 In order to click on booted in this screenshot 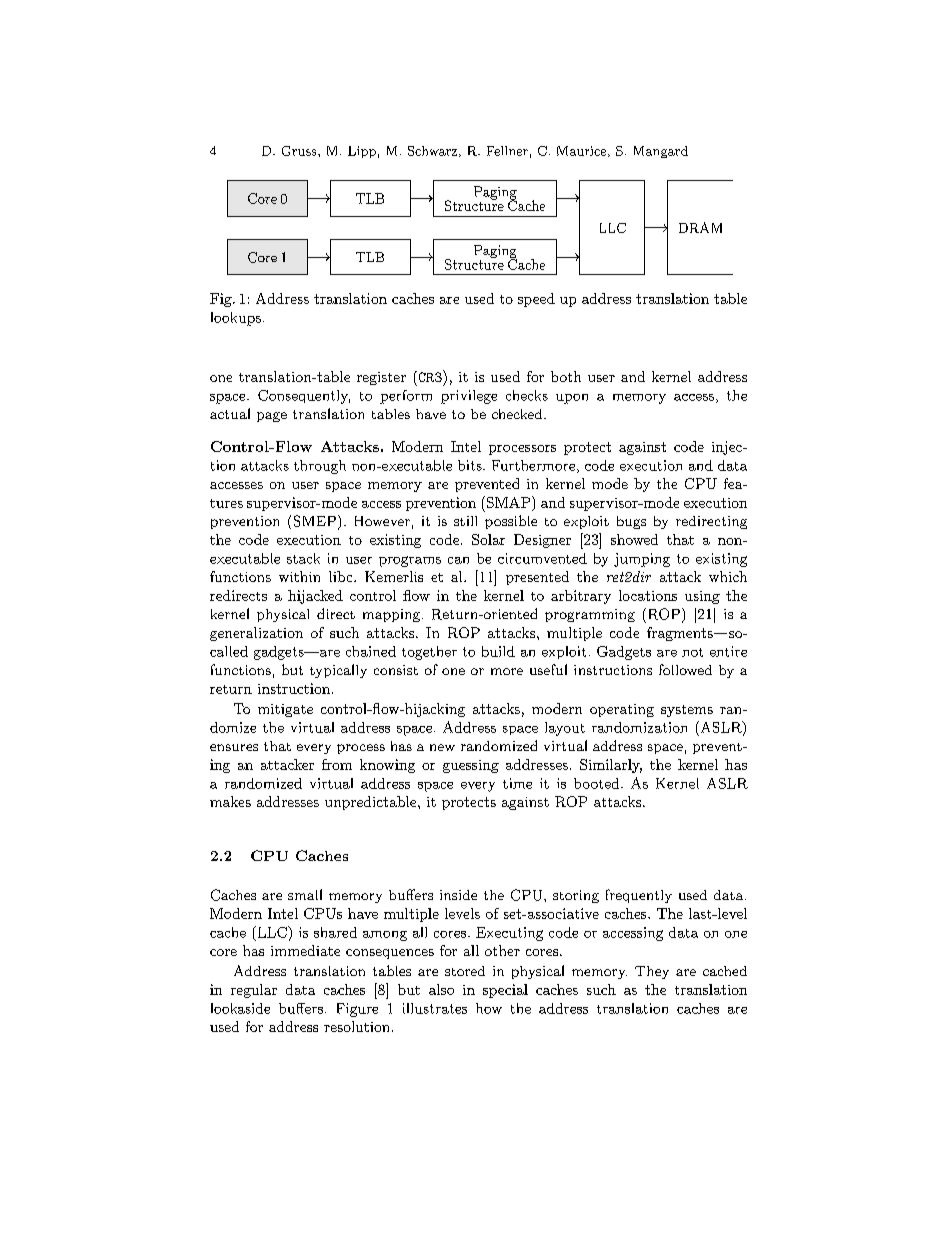, I will do `click(596, 783)`.
